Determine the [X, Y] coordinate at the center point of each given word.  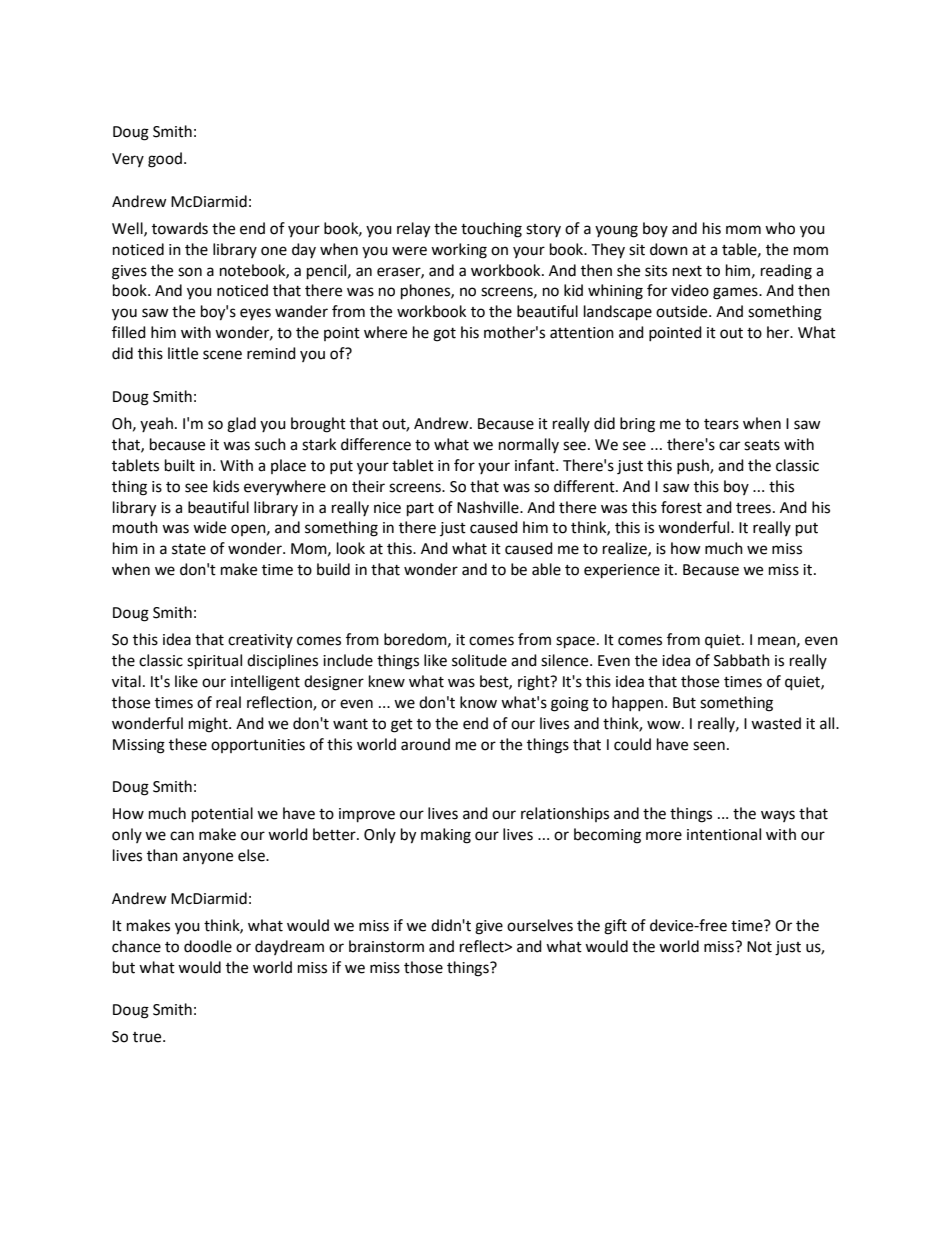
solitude [479, 660]
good [165, 160]
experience [622, 571]
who [780, 228]
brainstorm [386, 946]
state [189, 549]
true [148, 1037]
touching [491, 230]
